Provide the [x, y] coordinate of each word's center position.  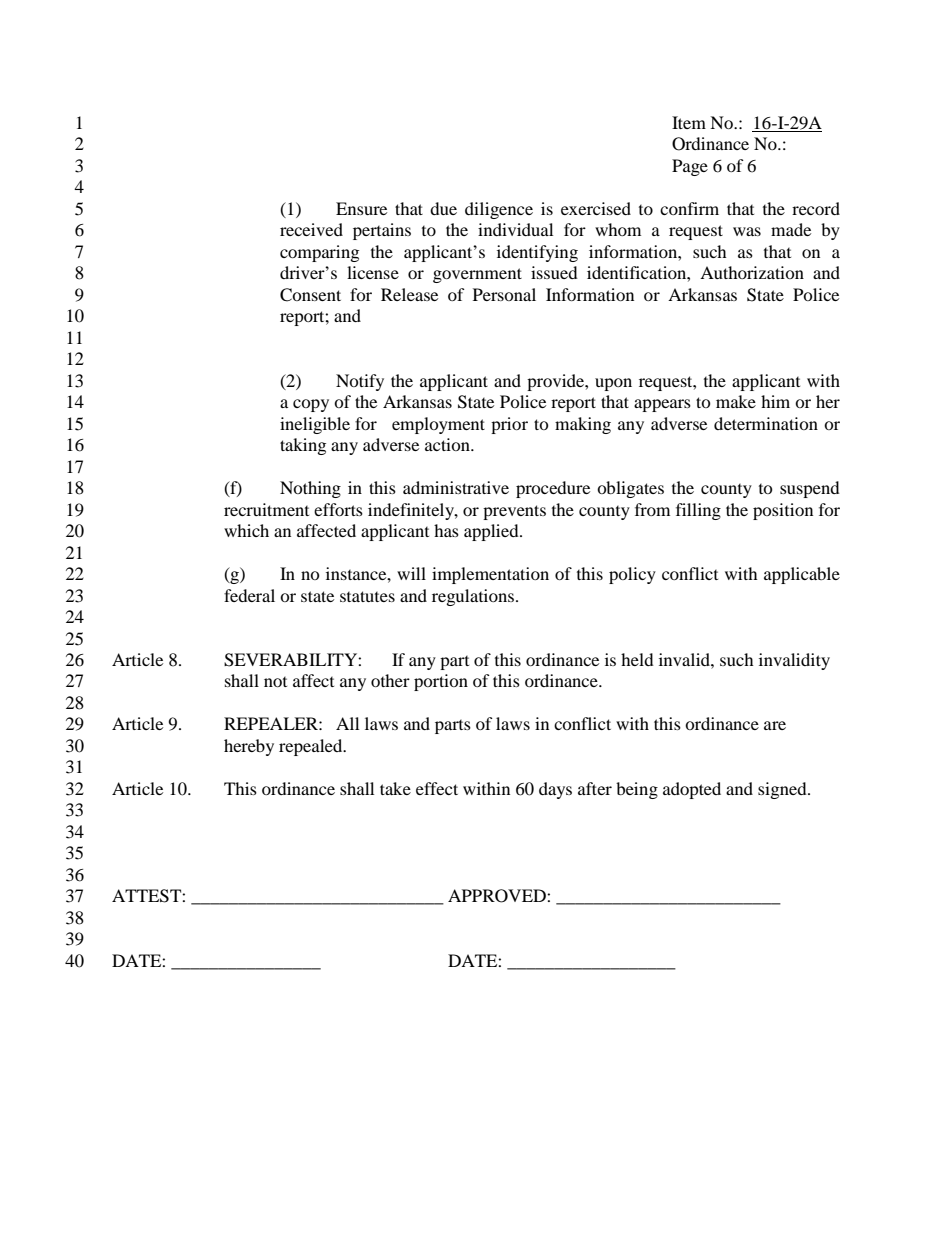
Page [690, 167]
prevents [514, 512]
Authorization [752, 272]
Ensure [361, 208]
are [775, 725]
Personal [504, 294]
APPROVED [498, 896]
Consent [310, 295]
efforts [338, 509]
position [783, 511]
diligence [499, 210]
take [395, 788]
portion [441, 682]
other [390, 680]
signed [783, 790]
